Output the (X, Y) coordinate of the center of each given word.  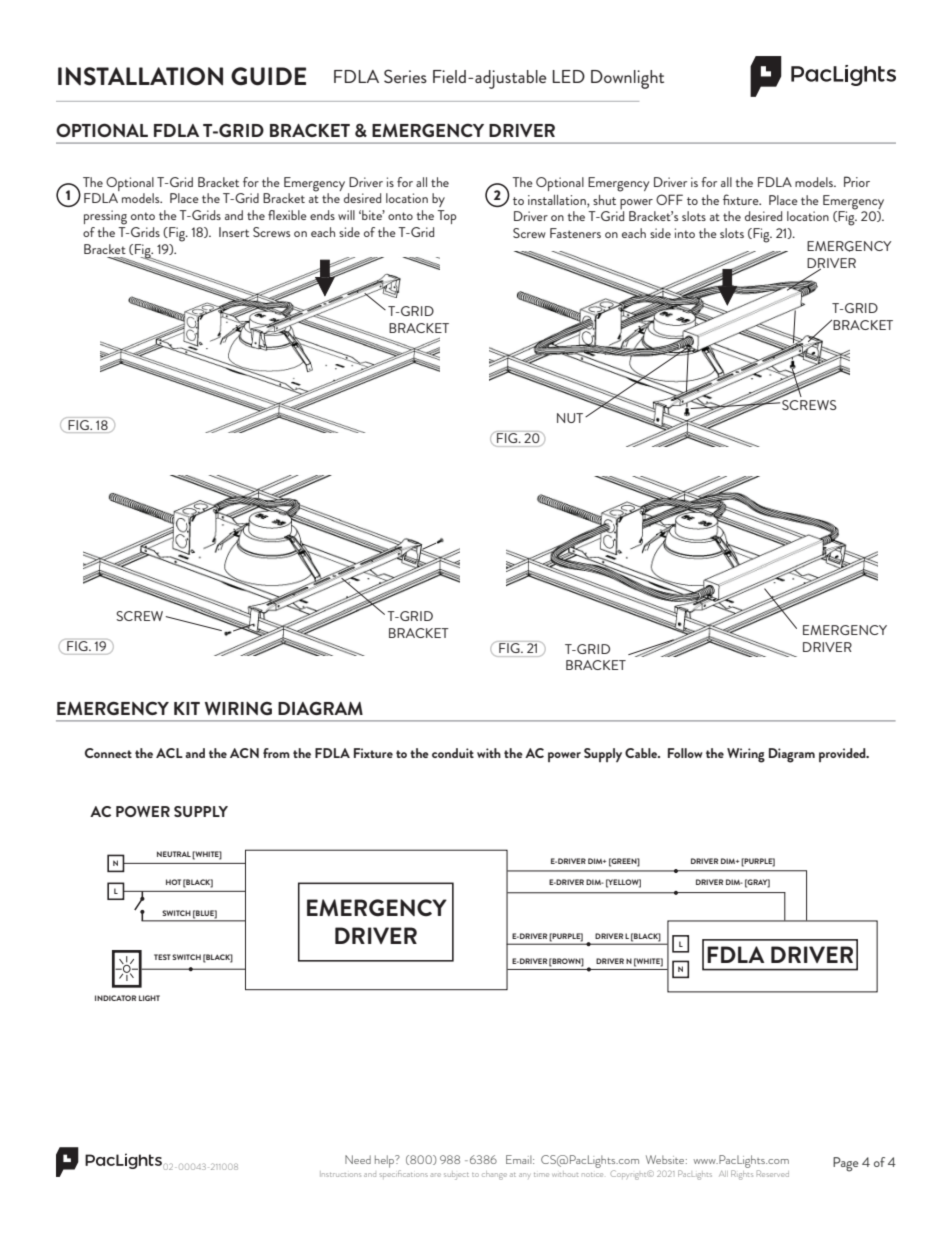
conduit (453, 753)
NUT (571, 418)
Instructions (340, 1174)
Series (405, 76)
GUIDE (268, 76)
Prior (857, 181)
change (494, 1175)
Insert (234, 232)
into (685, 233)
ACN (244, 753)
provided (843, 755)
